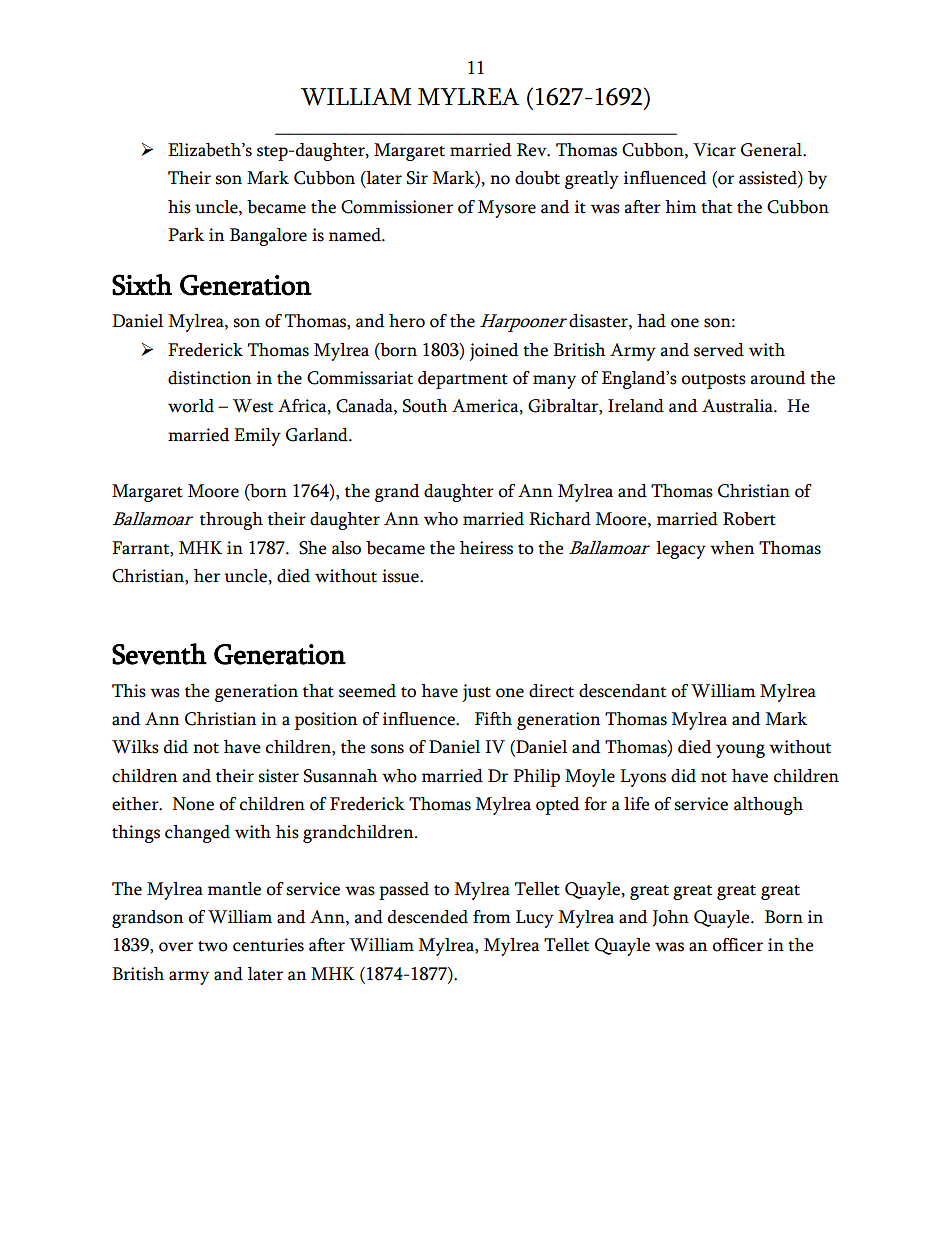 This screenshot has width=952, height=1233. What do you see at coordinates (213, 946) in the screenshot?
I see `two` at bounding box center [213, 946].
